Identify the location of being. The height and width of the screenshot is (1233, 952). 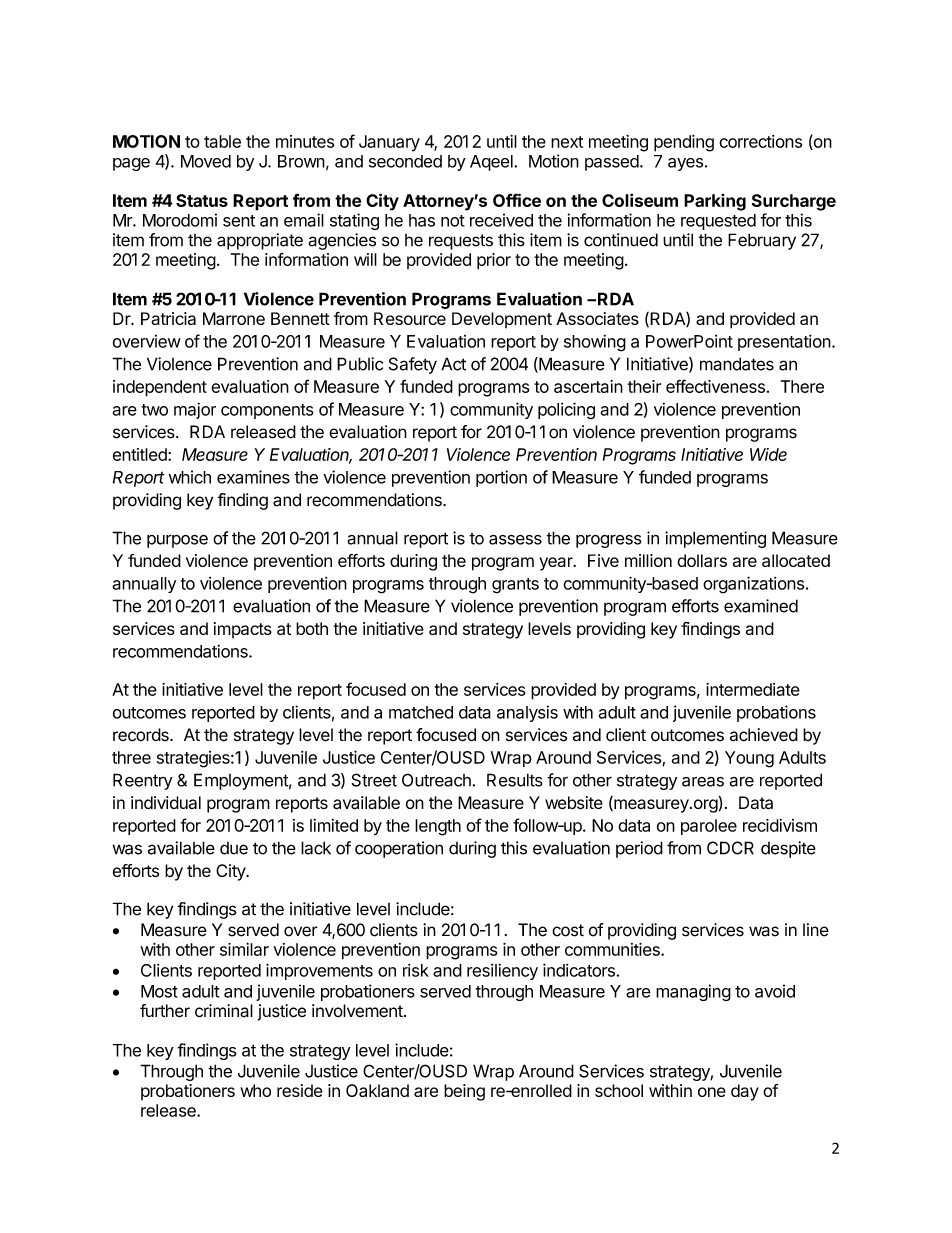
(464, 1092).
